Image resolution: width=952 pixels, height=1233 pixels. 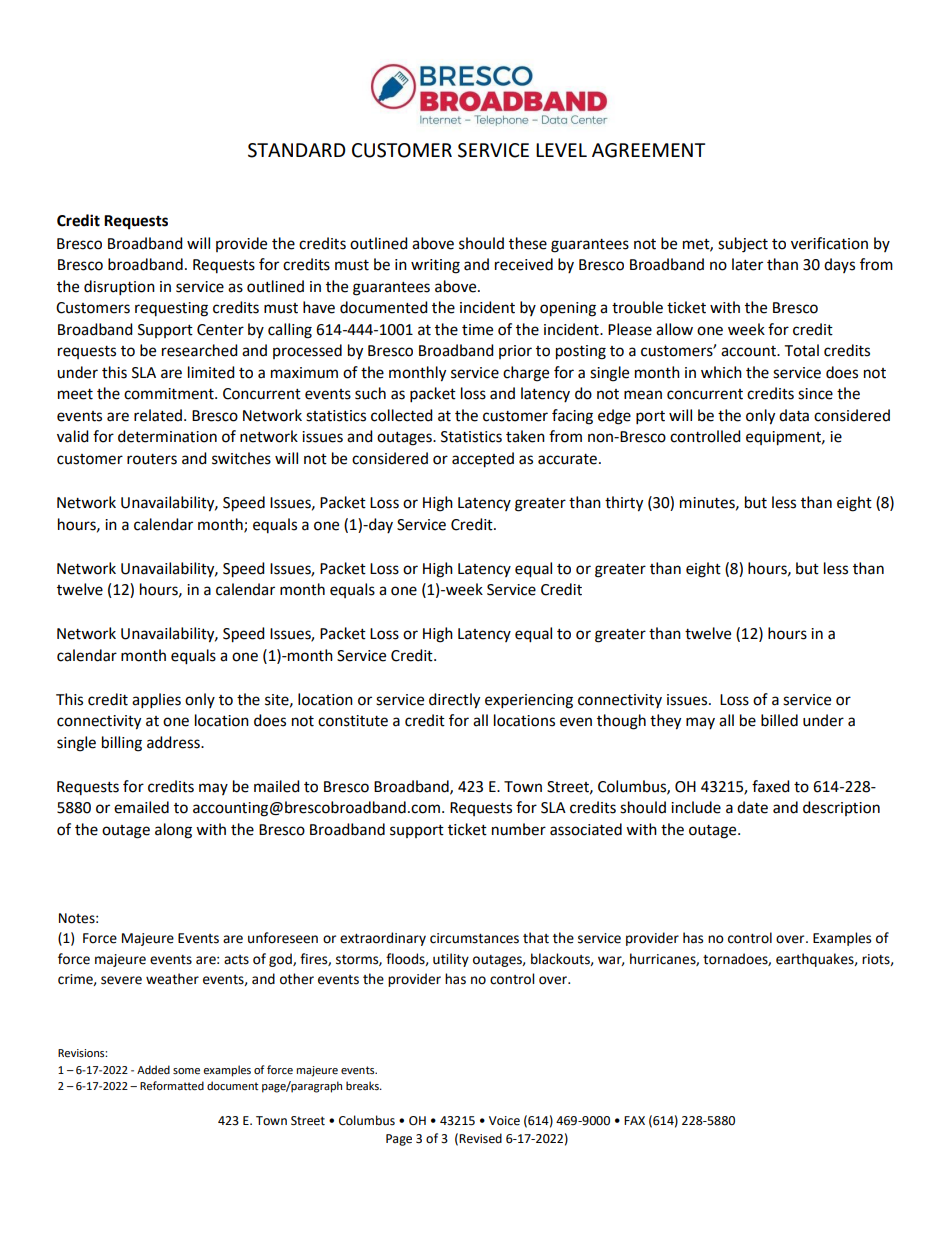 What do you see at coordinates (561, 150) in the image?
I see `LEVEL` at bounding box center [561, 150].
